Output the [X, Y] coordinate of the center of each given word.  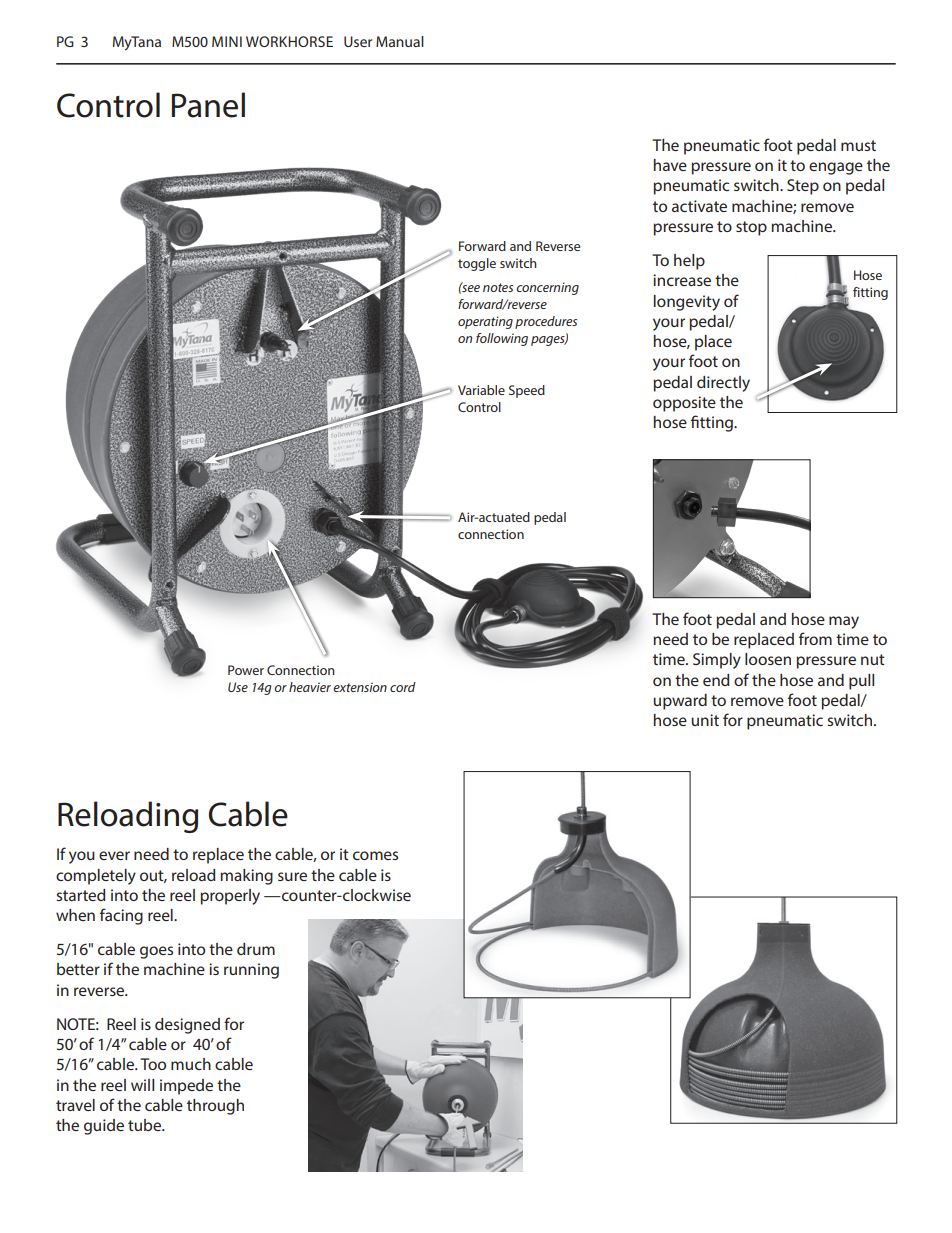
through [215, 1107]
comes [375, 855]
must [858, 145]
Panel [208, 105]
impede [186, 1087]
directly [723, 384]
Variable [481, 390]
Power [246, 670]
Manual [400, 41]
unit [705, 720]
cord [403, 687]
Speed [527, 391]
